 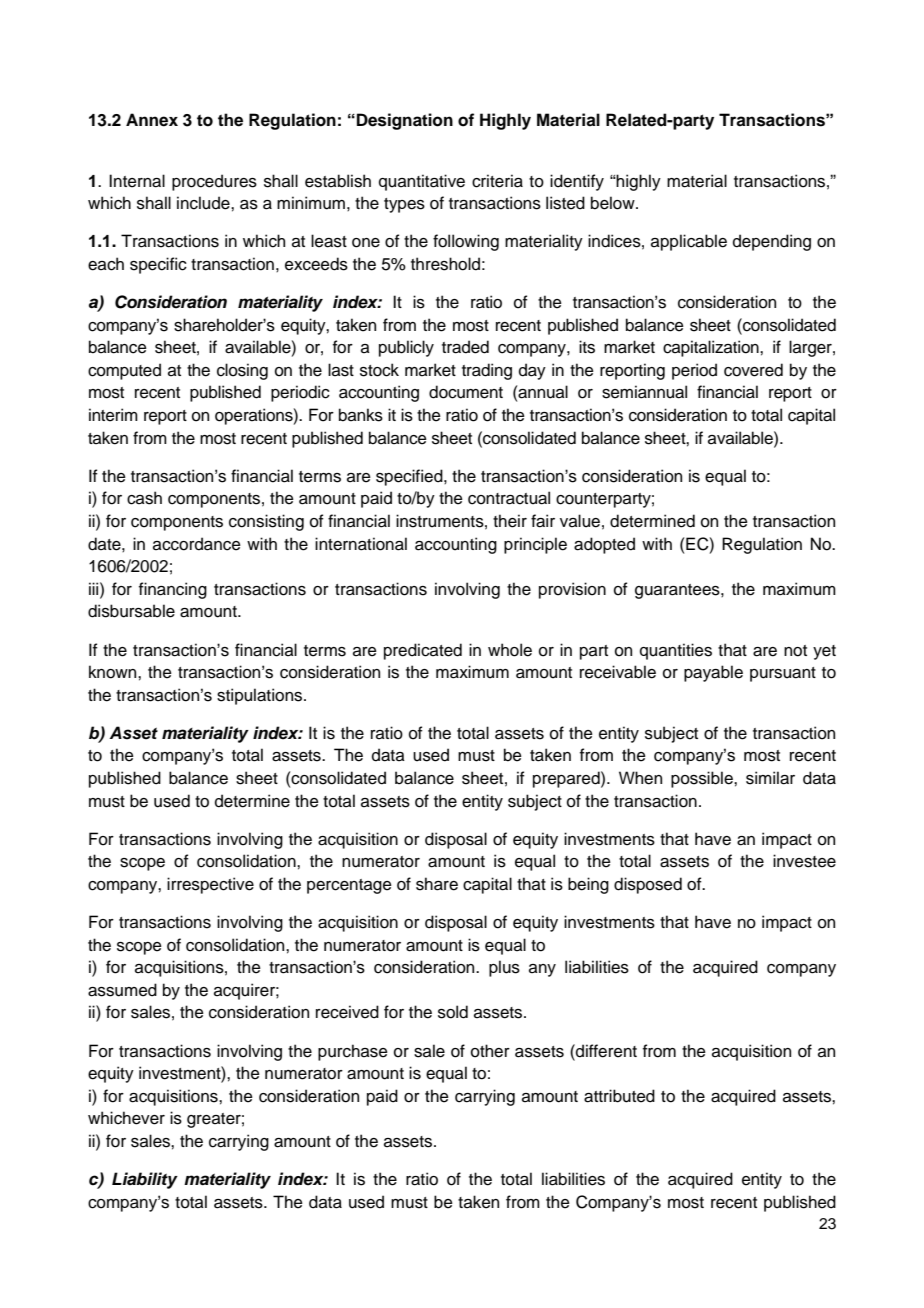 What do you see at coordinates (114, 672) in the image?
I see `known` at bounding box center [114, 672].
